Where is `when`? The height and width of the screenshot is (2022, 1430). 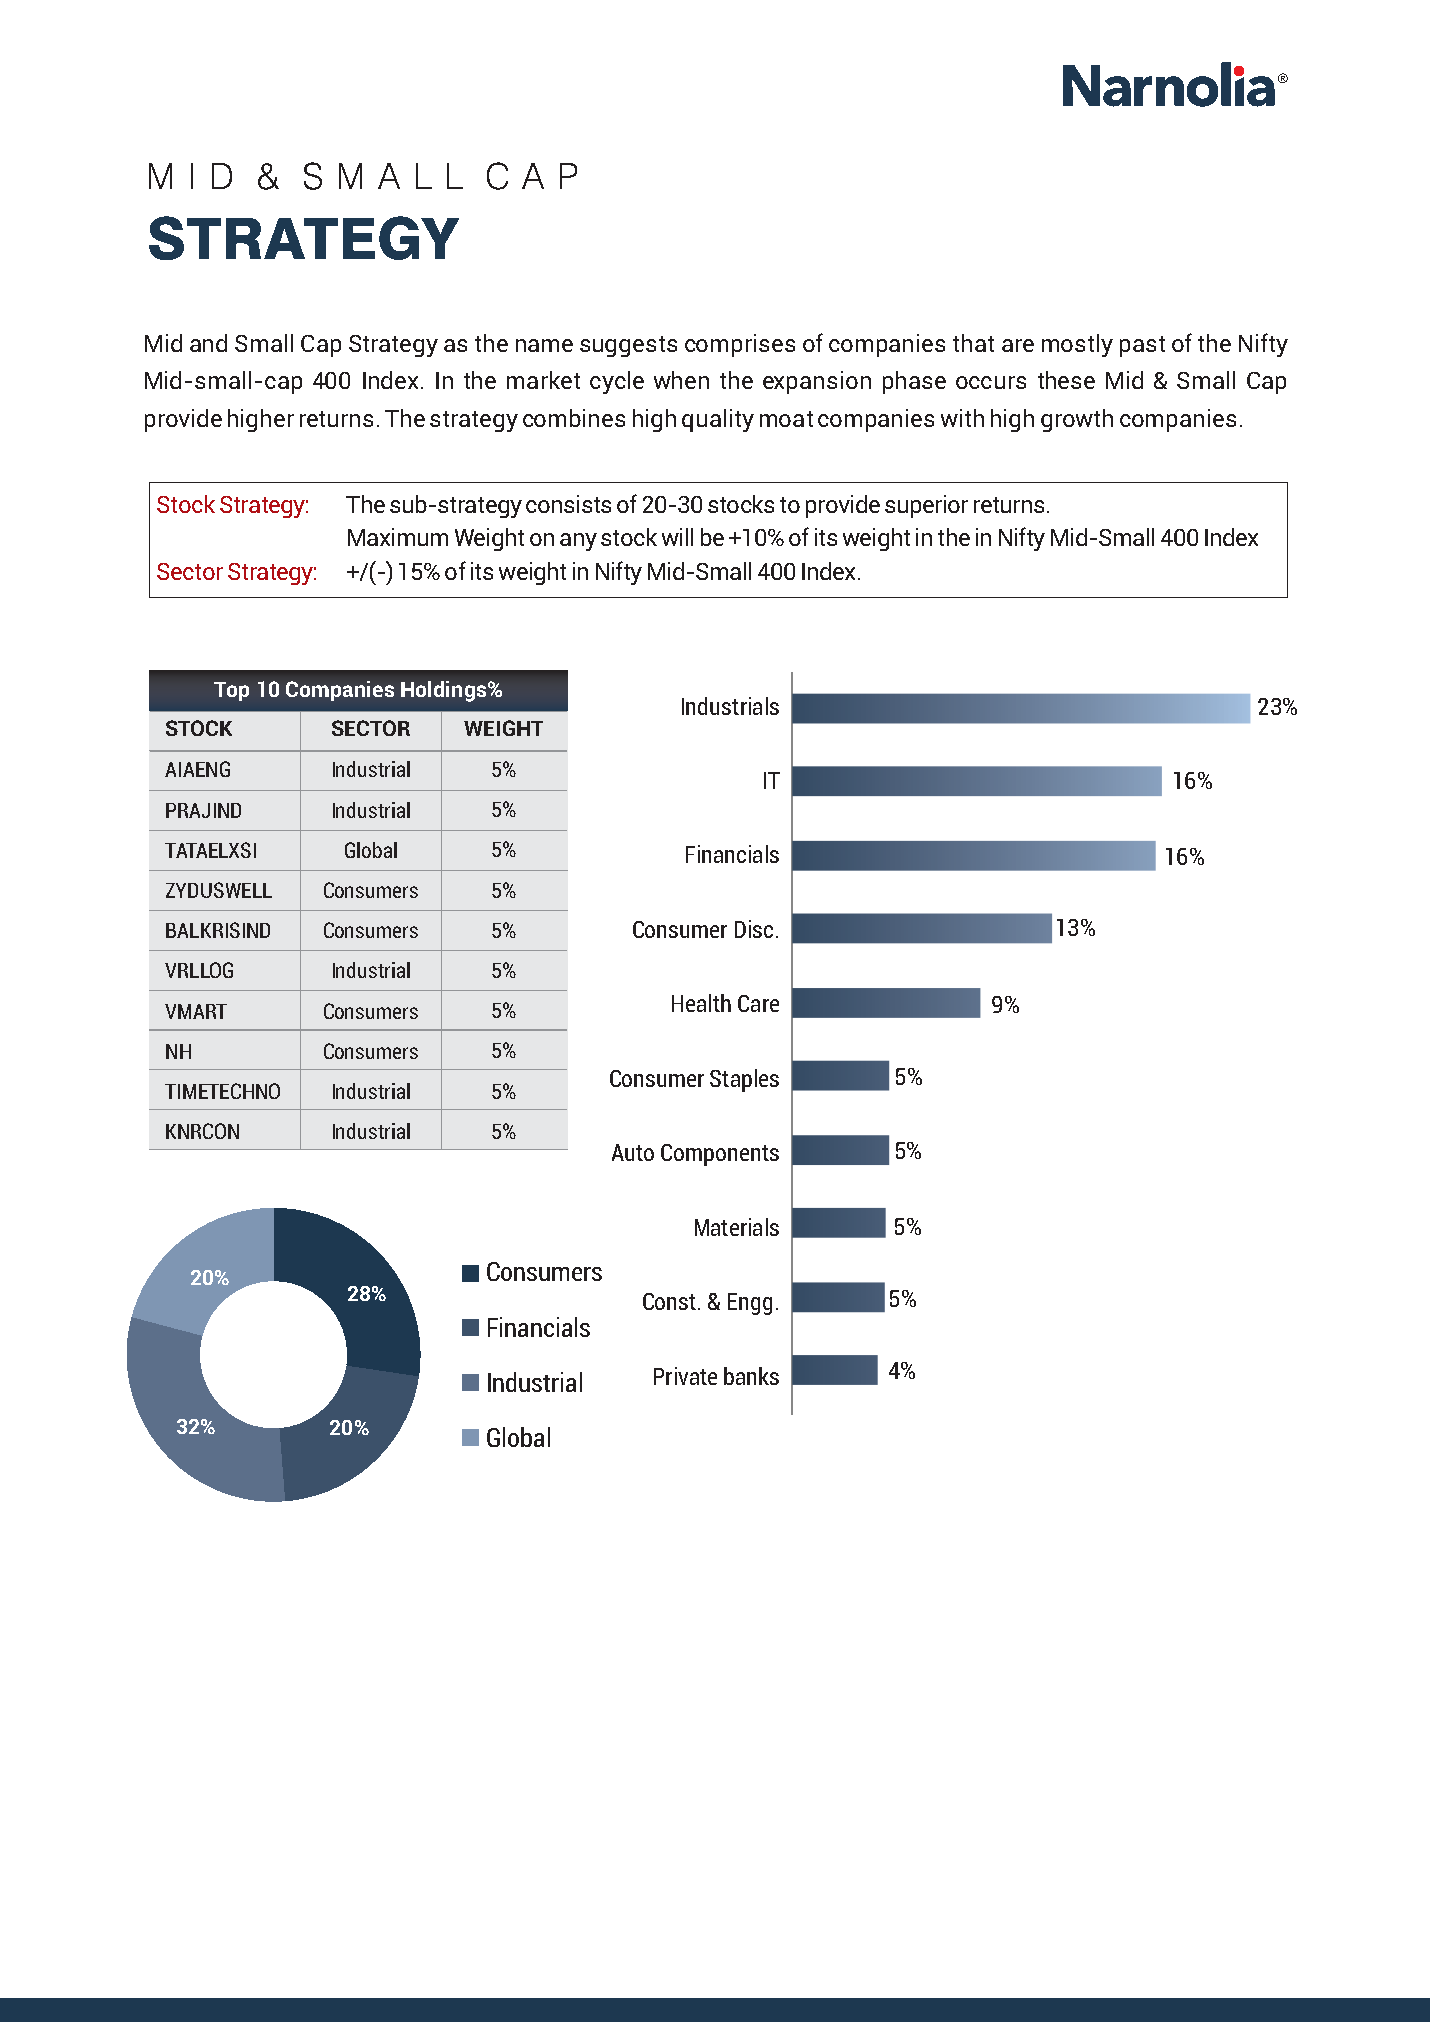
when is located at coordinates (681, 380).
